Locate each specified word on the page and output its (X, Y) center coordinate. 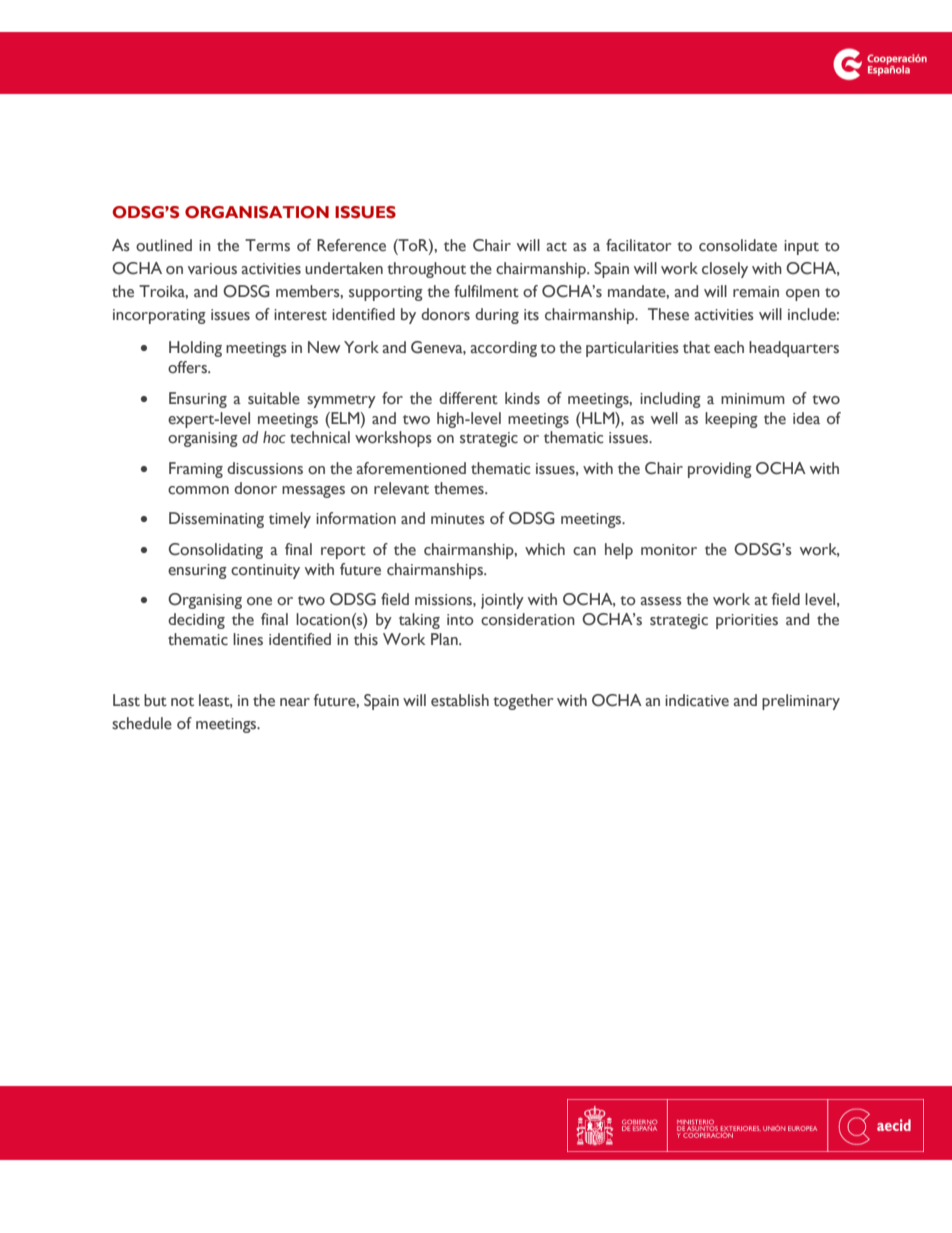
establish (460, 700)
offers (188, 367)
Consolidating (216, 551)
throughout (426, 270)
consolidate (738, 245)
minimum (753, 398)
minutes (458, 519)
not (182, 702)
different (468, 398)
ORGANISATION (257, 212)
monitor (669, 550)
